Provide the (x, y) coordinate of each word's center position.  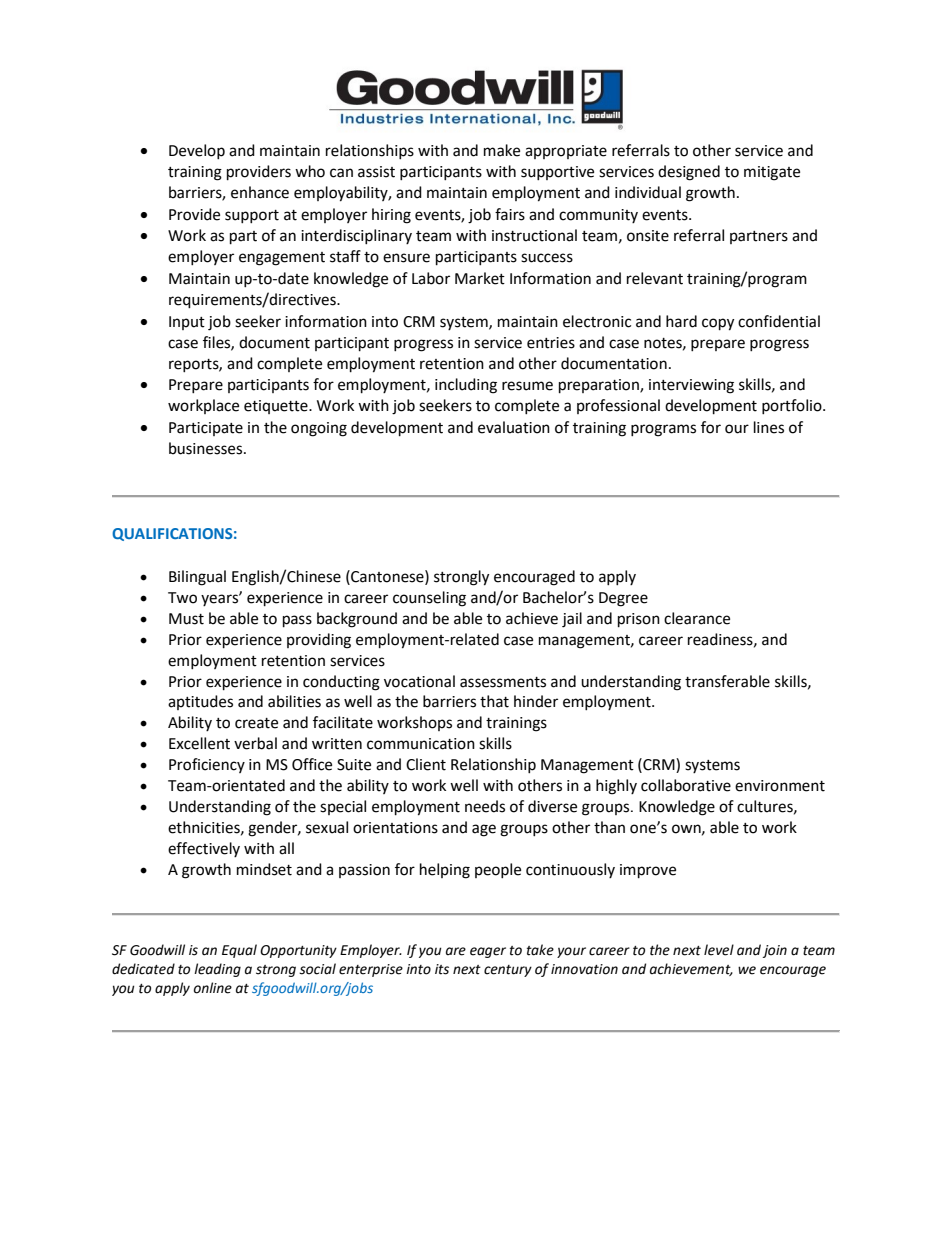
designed (689, 173)
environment (780, 786)
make (502, 150)
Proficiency (207, 765)
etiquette (277, 407)
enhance (260, 192)
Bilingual (197, 578)
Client (426, 764)
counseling (429, 599)
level (719, 950)
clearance (697, 618)
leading (217, 970)
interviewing (691, 386)
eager (488, 952)
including (466, 386)
